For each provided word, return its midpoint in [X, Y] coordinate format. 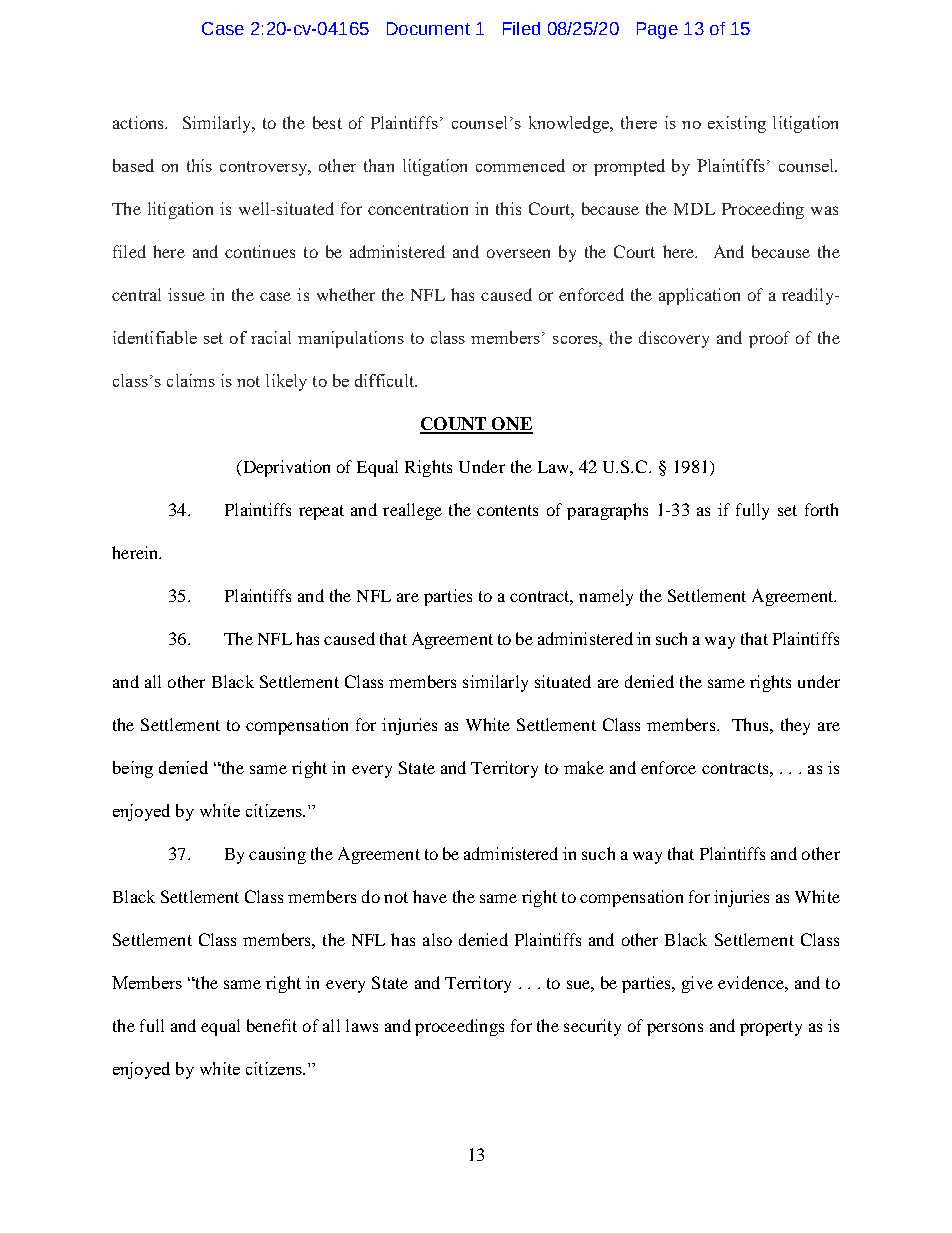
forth [821, 509]
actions [140, 122]
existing [737, 124]
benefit [272, 1025]
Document [428, 28]
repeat [321, 512]
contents [507, 510]
